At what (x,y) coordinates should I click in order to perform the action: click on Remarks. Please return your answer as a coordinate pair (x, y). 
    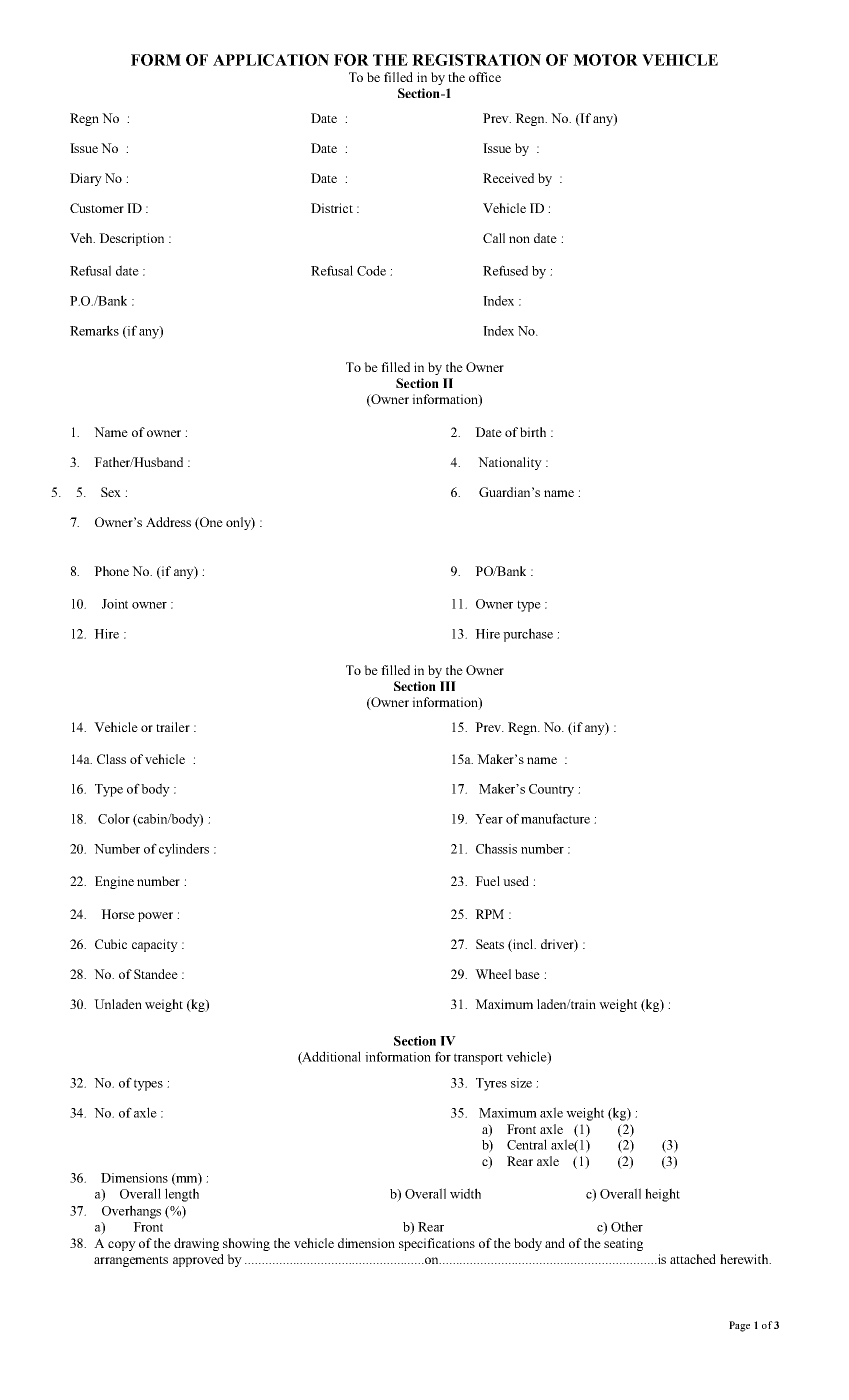
    Looking at the image, I should click on (94, 330).
